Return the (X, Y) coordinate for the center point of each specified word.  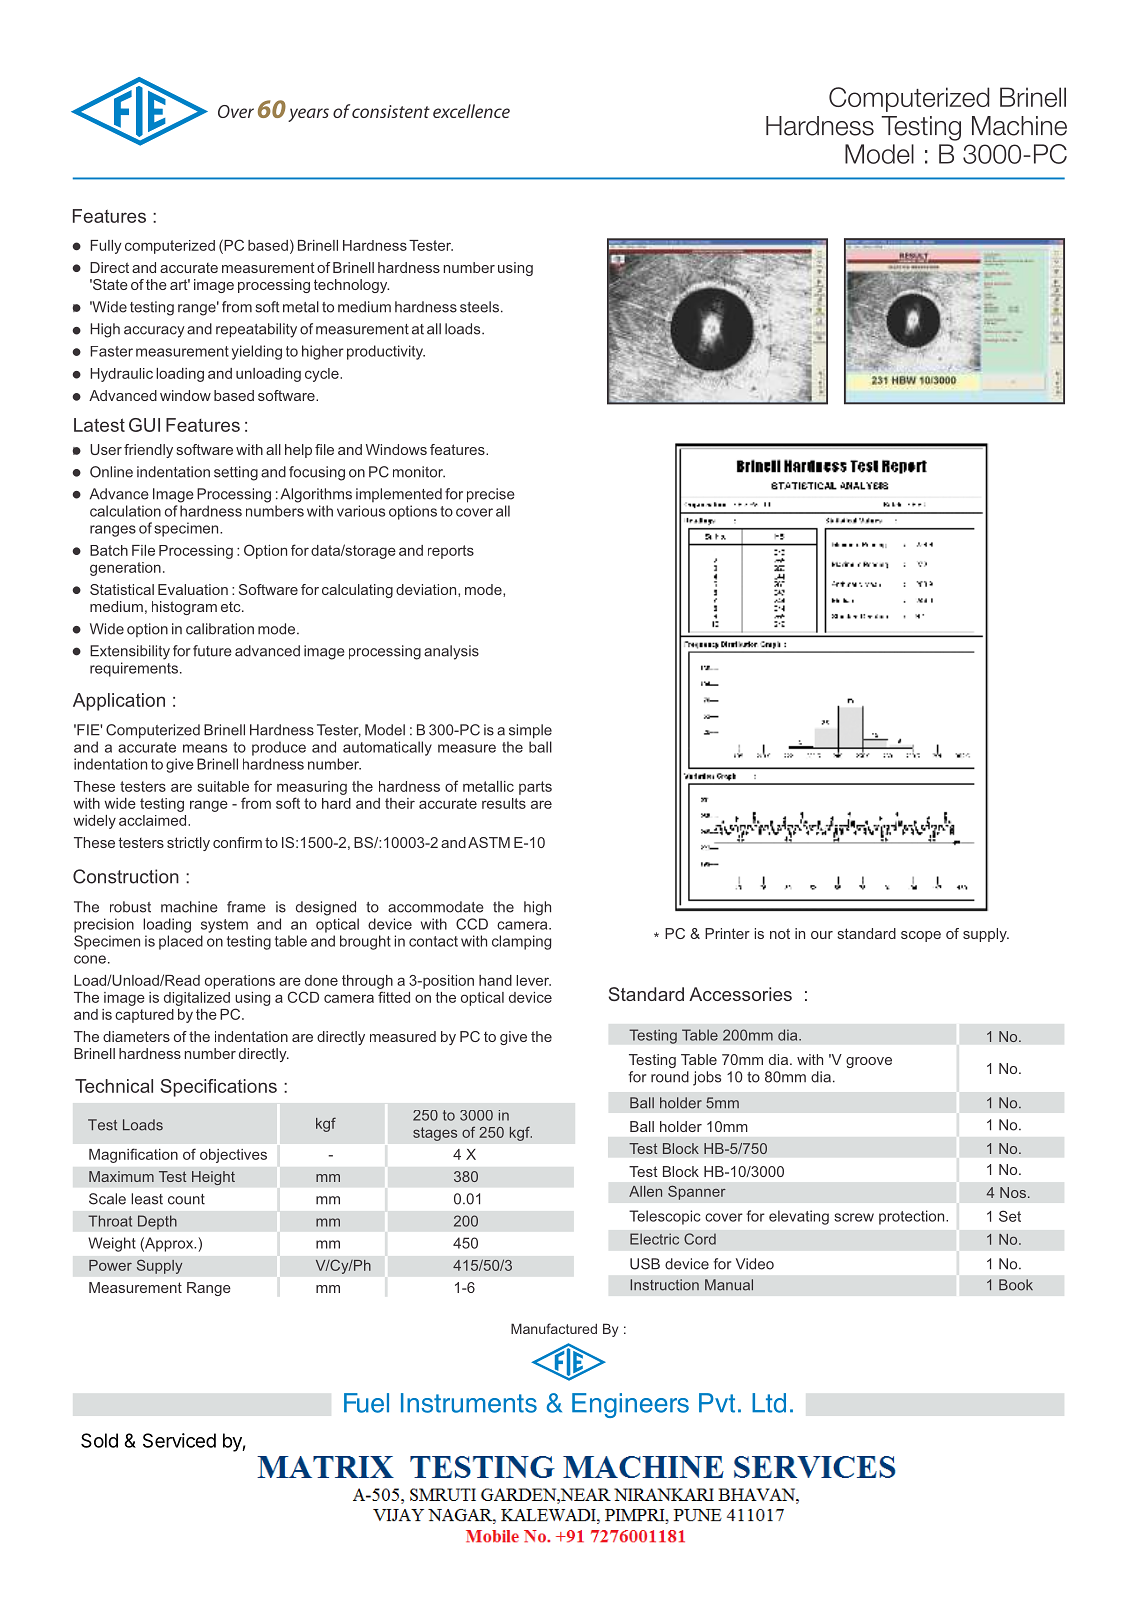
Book (1016, 1285)
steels (479, 307)
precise (491, 495)
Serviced (179, 1440)
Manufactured (554, 1328)
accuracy (154, 332)
